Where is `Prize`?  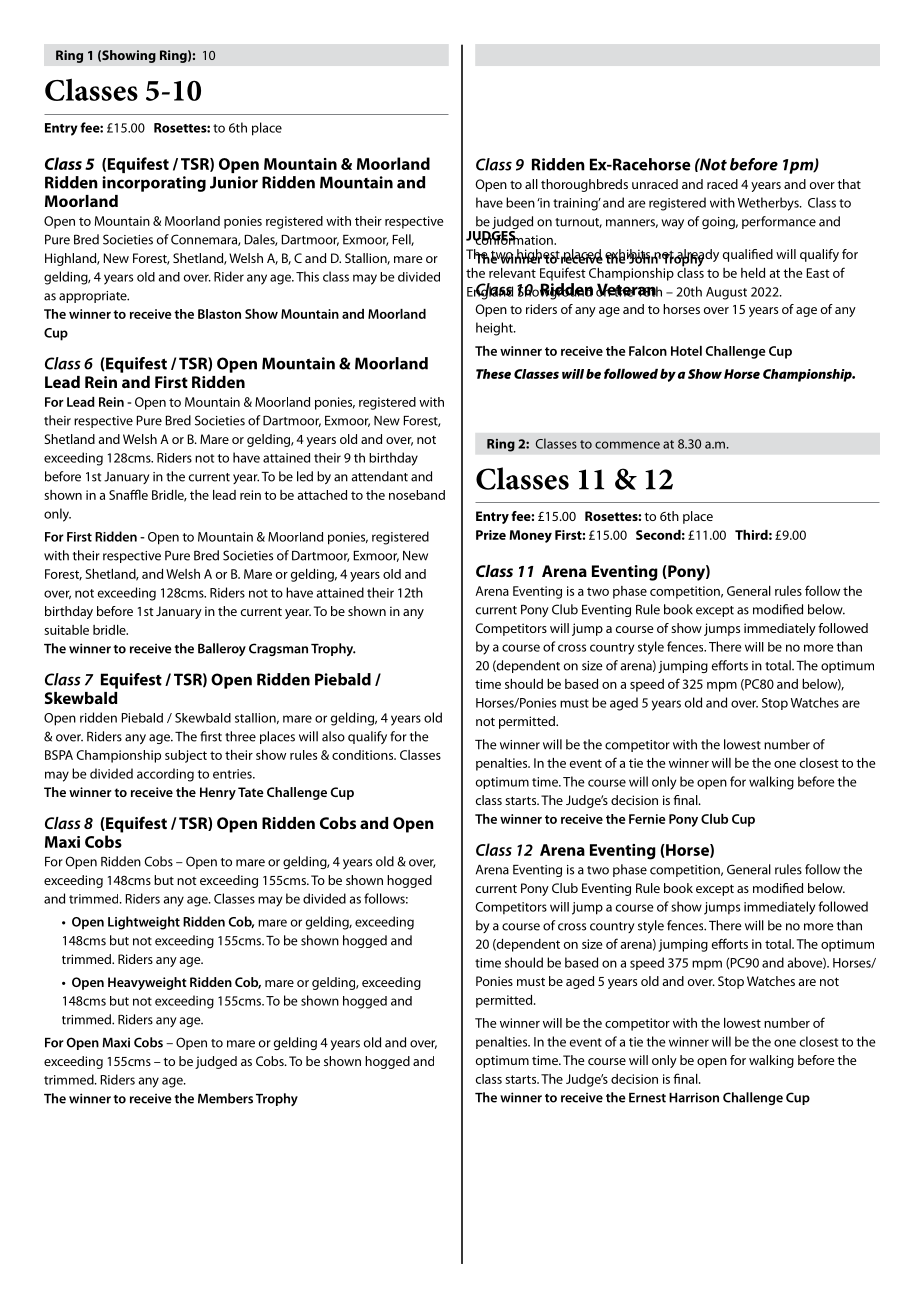 Prize is located at coordinates (491, 535).
